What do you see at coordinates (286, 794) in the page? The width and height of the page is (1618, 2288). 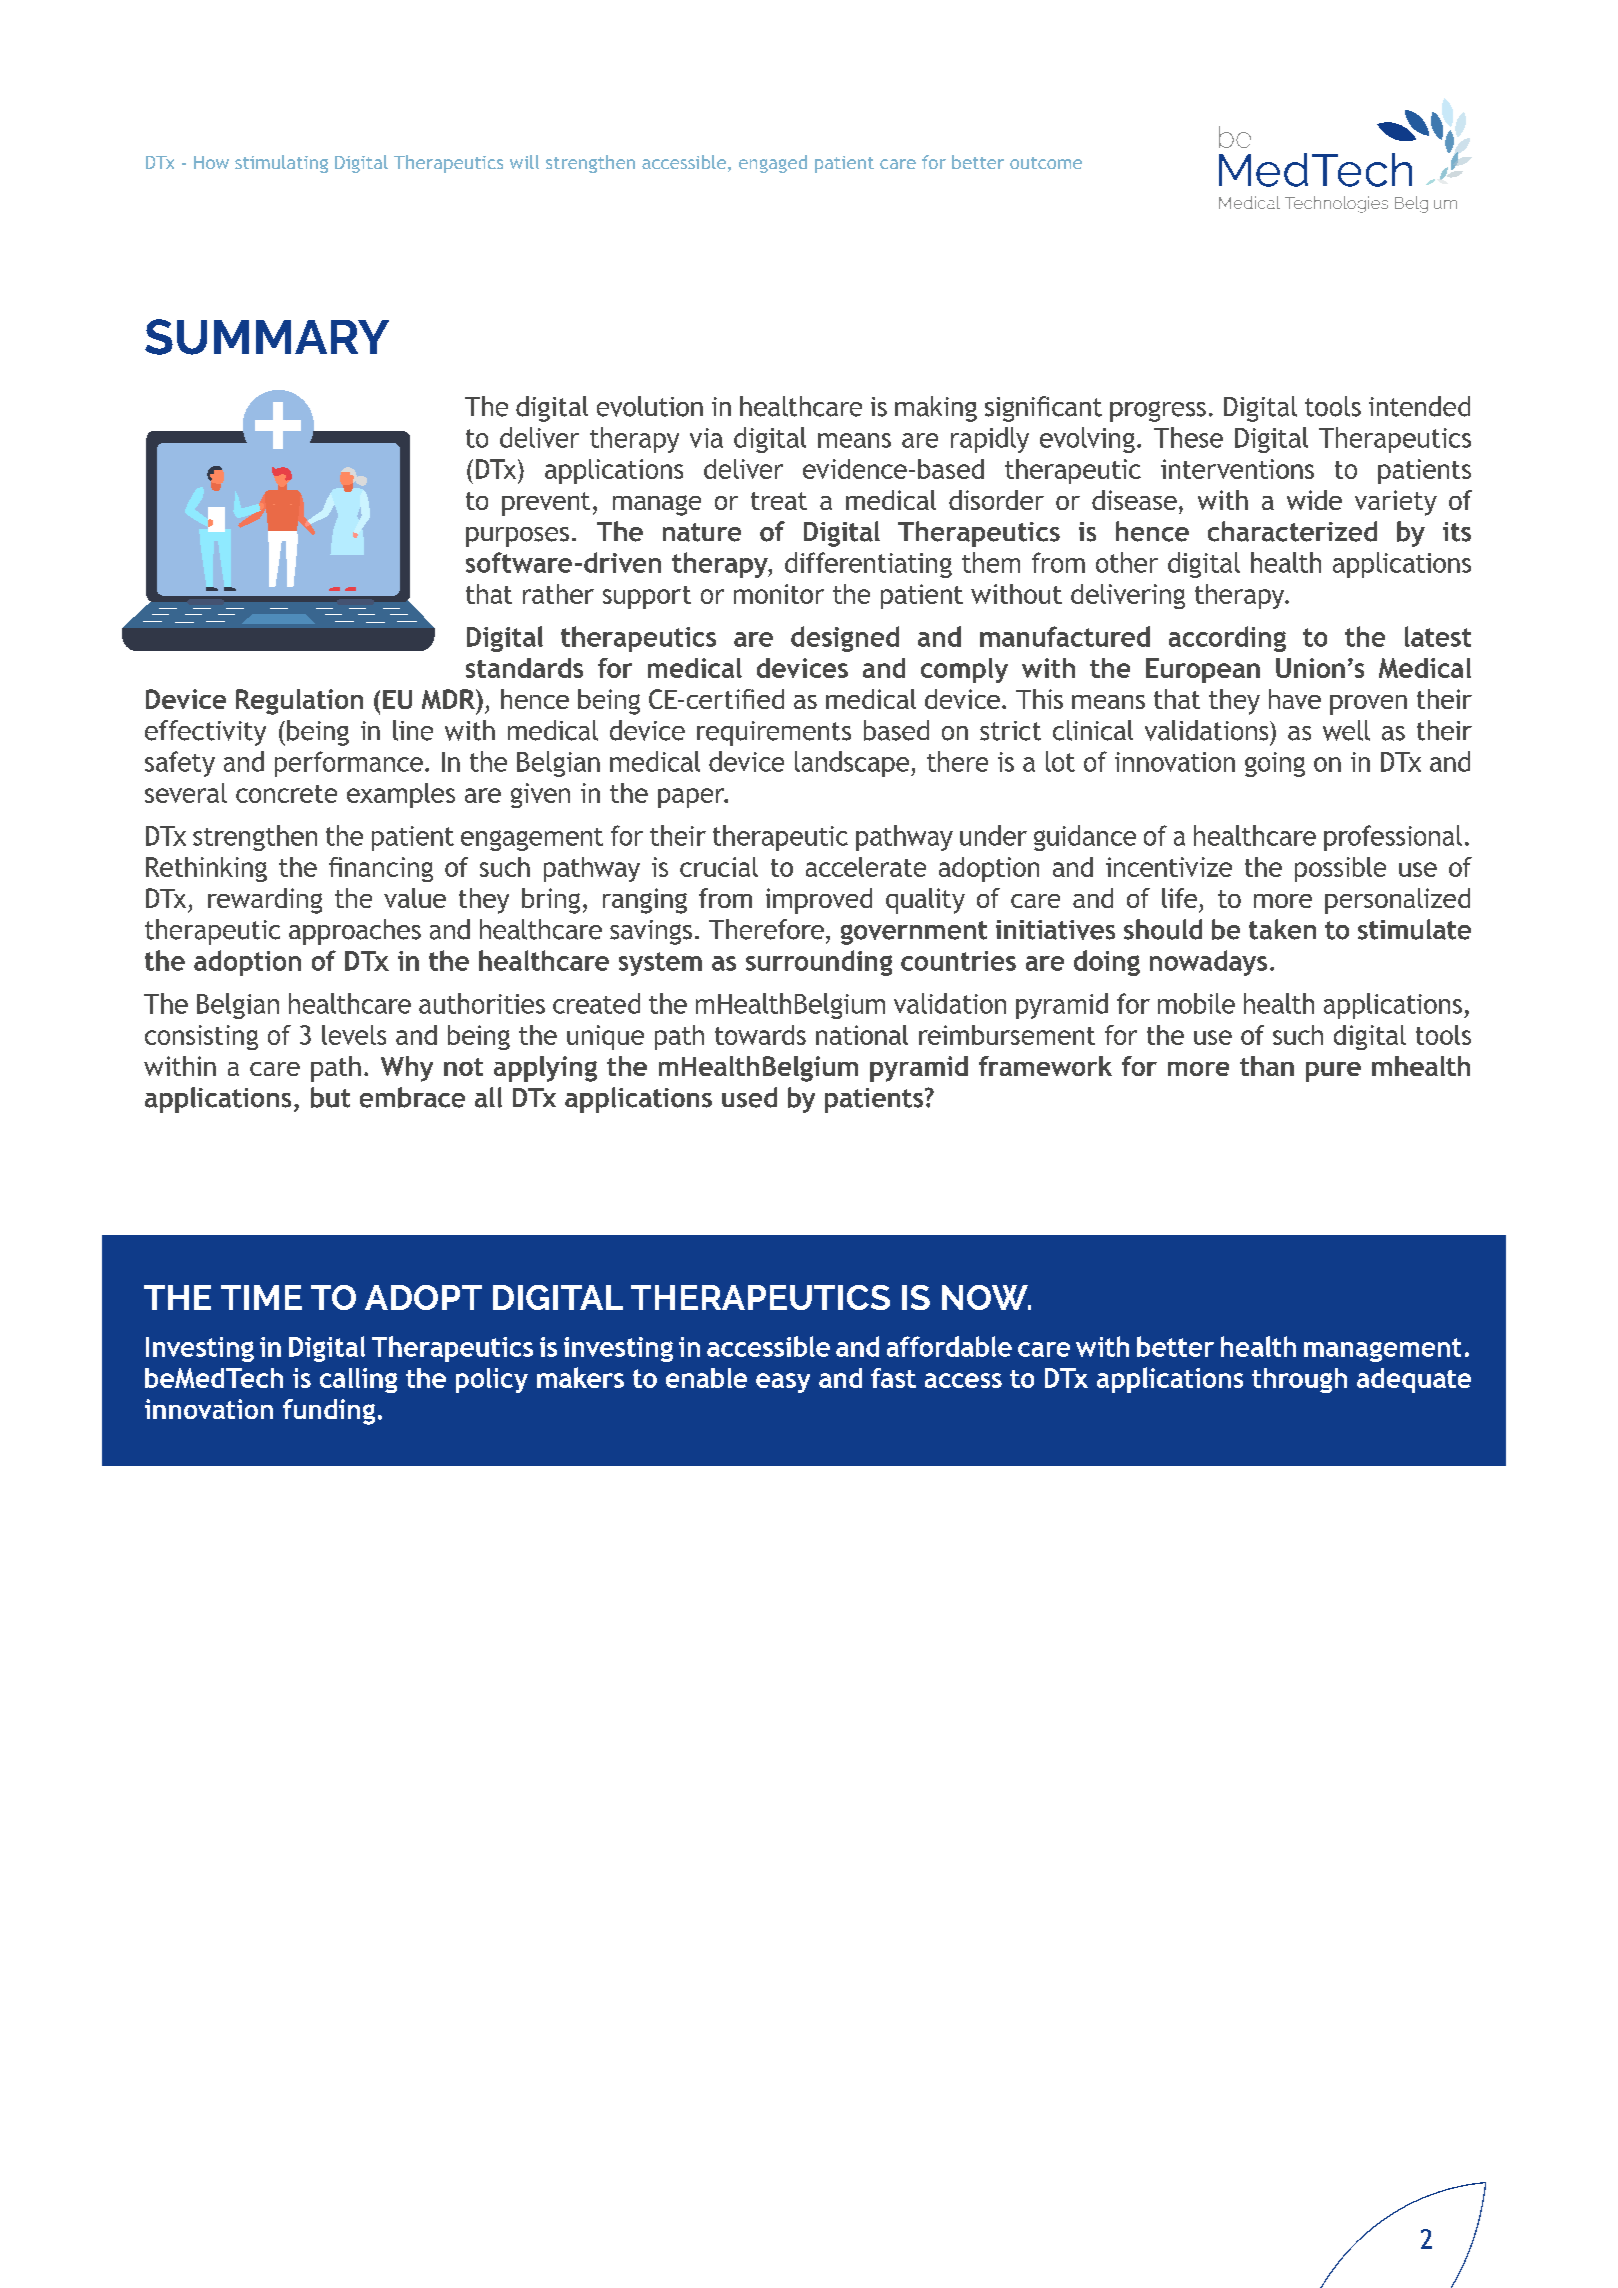 I see `concrete` at bounding box center [286, 794].
